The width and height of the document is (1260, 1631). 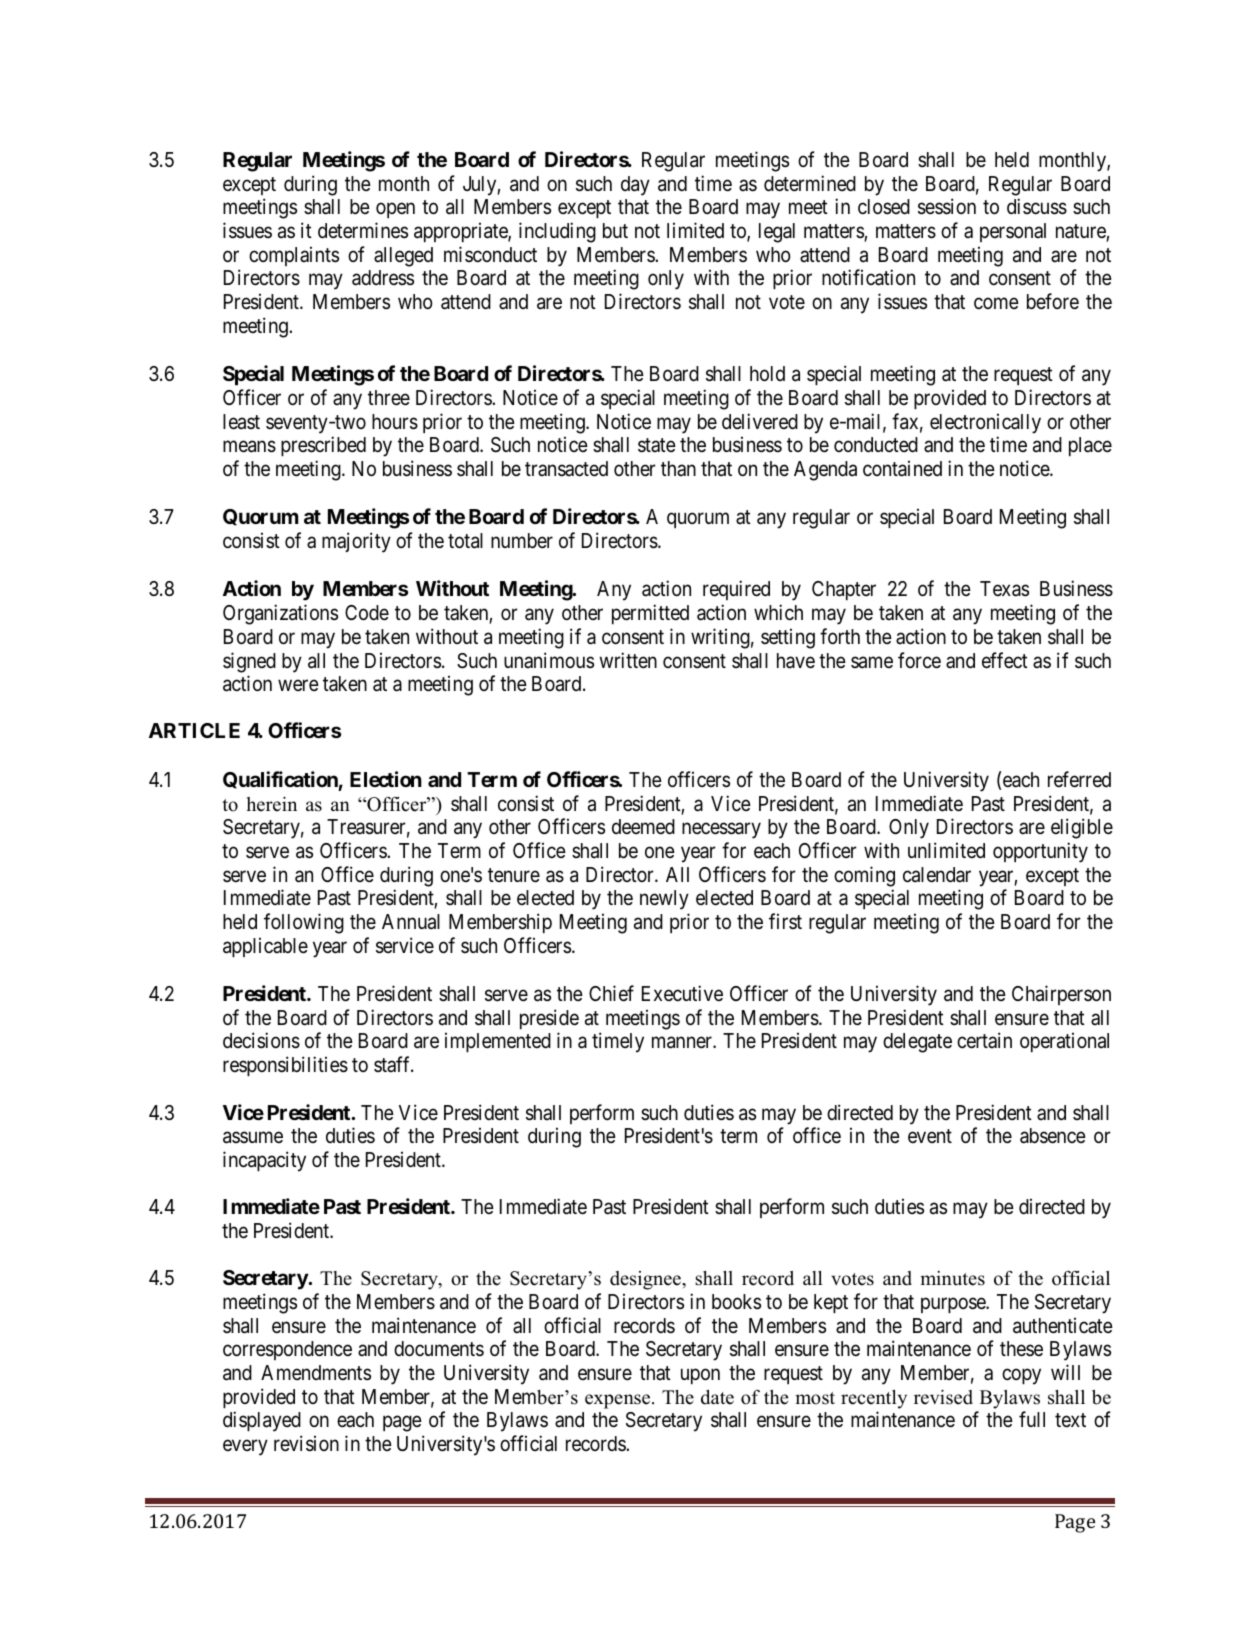 I want to click on displayed, so click(x=262, y=1421).
